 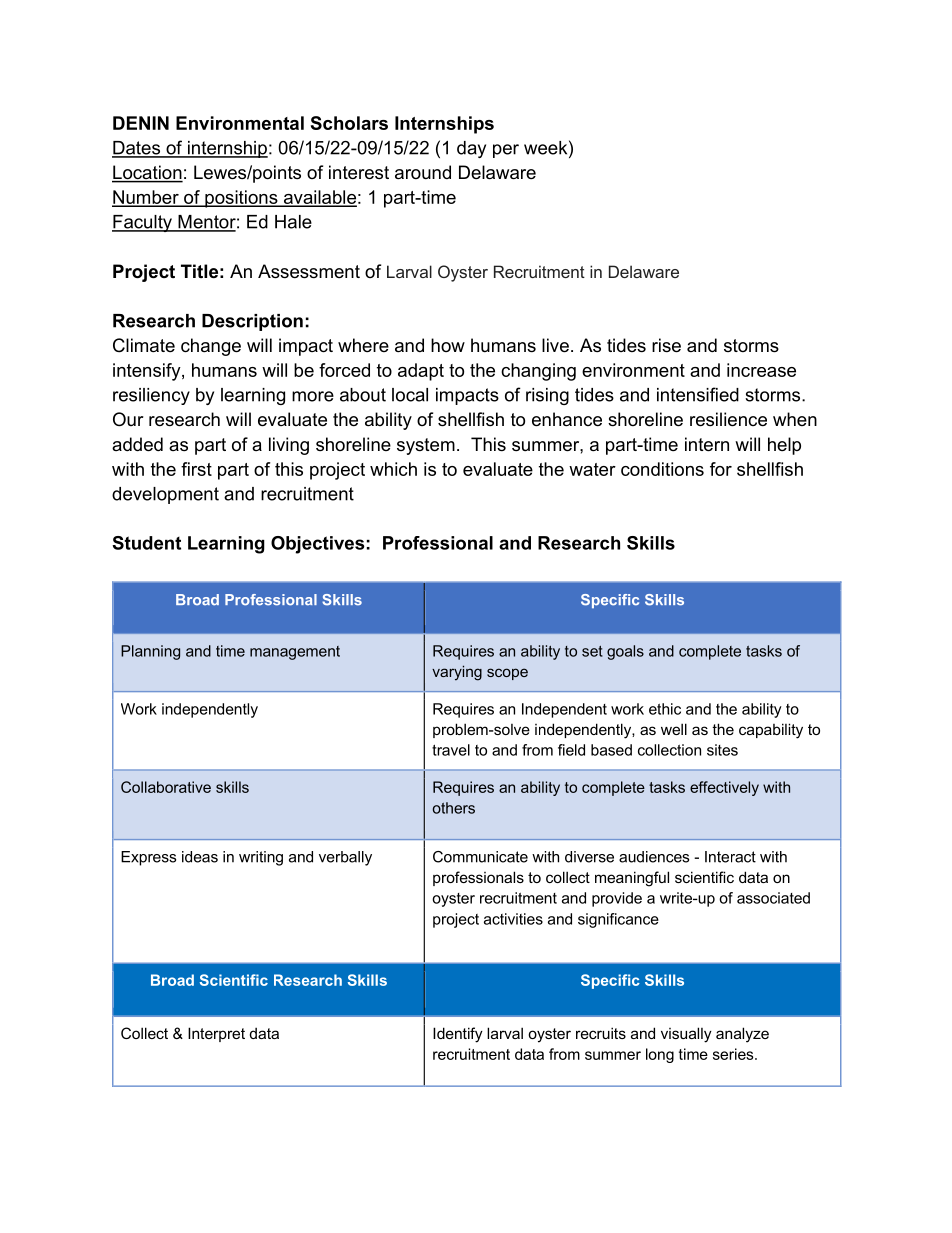 What do you see at coordinates (147, 173) in the page?
I see `Location` at bounding box center [147, 173].
